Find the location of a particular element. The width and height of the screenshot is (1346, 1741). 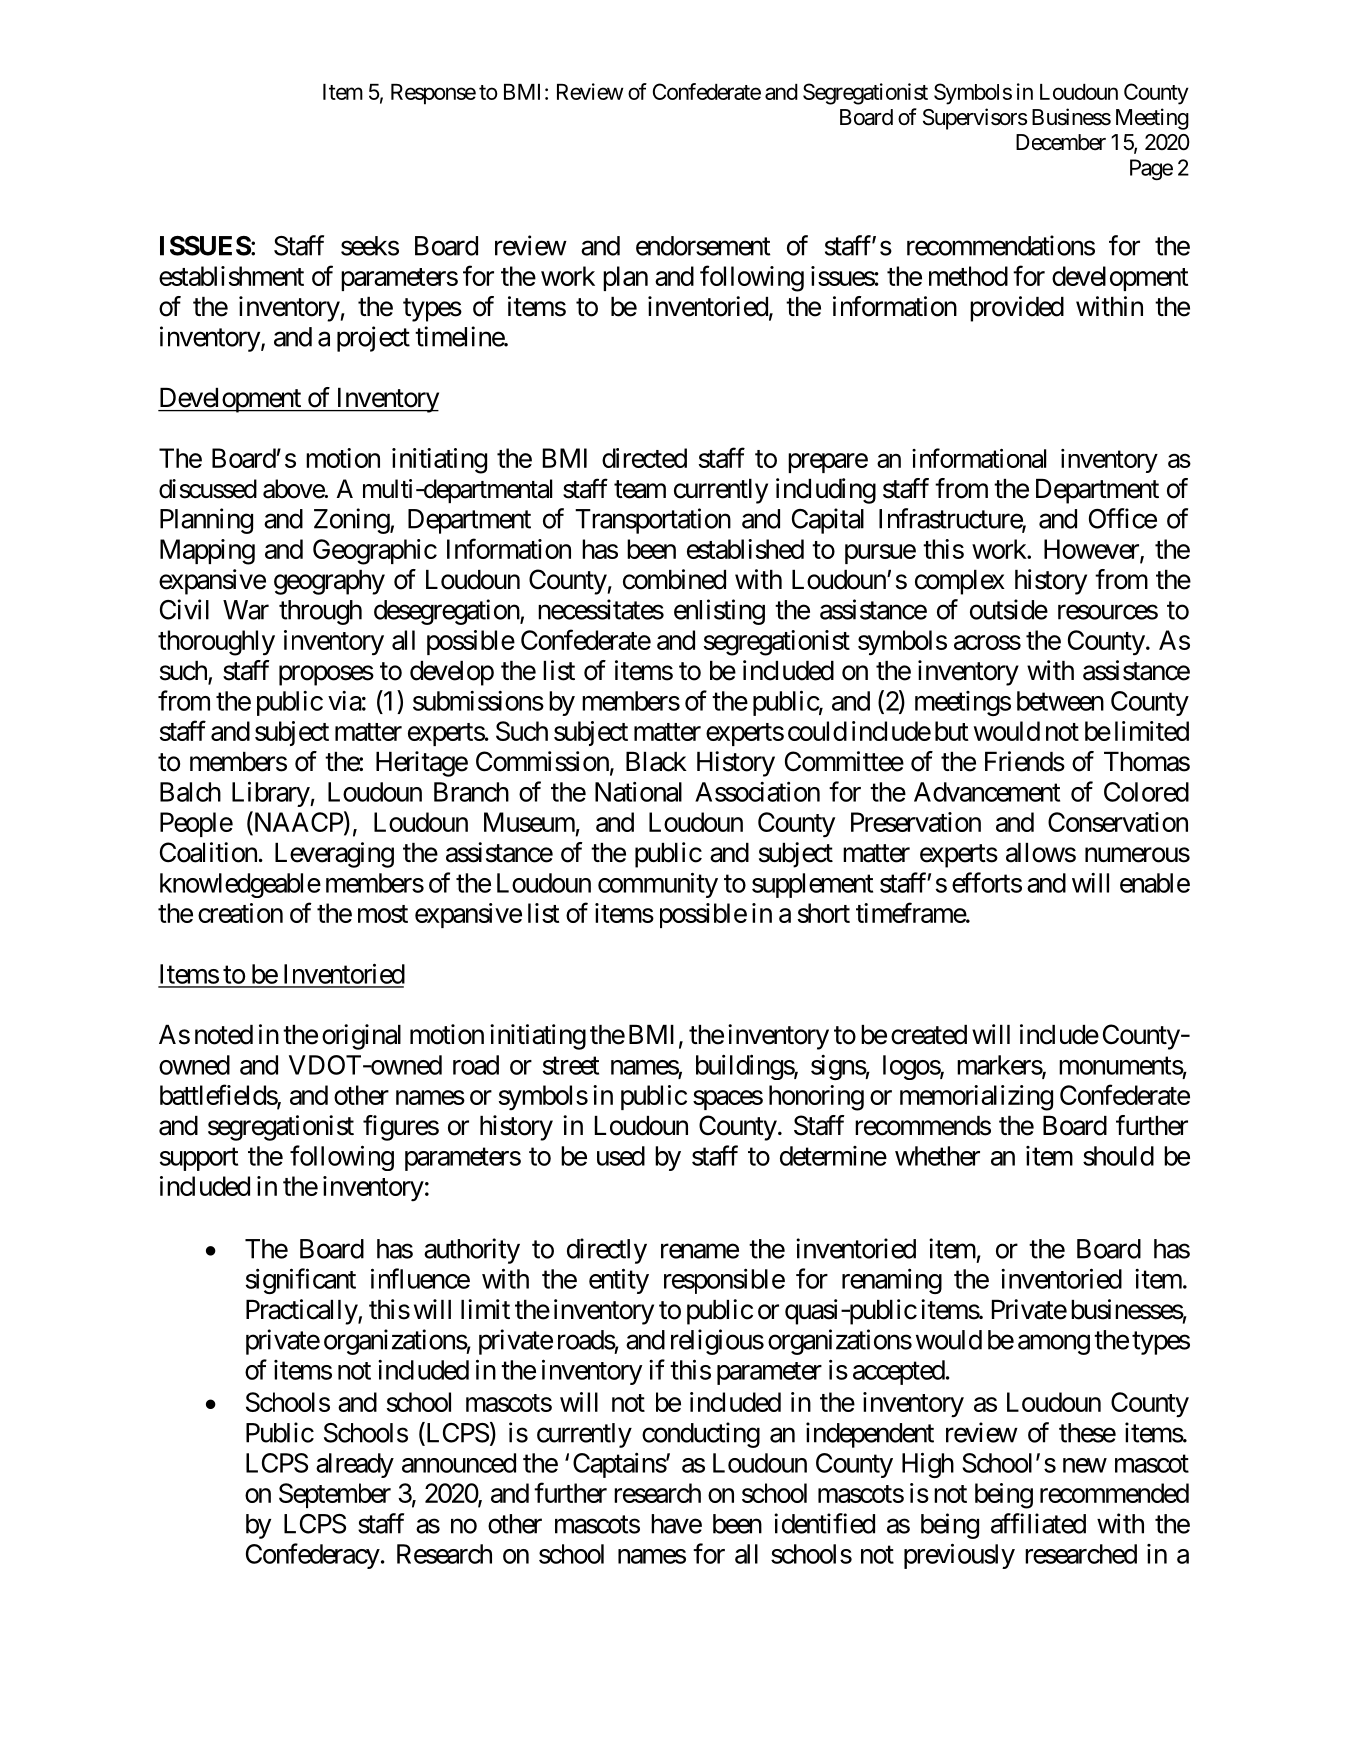

through is located at coordinates (320, 612).
